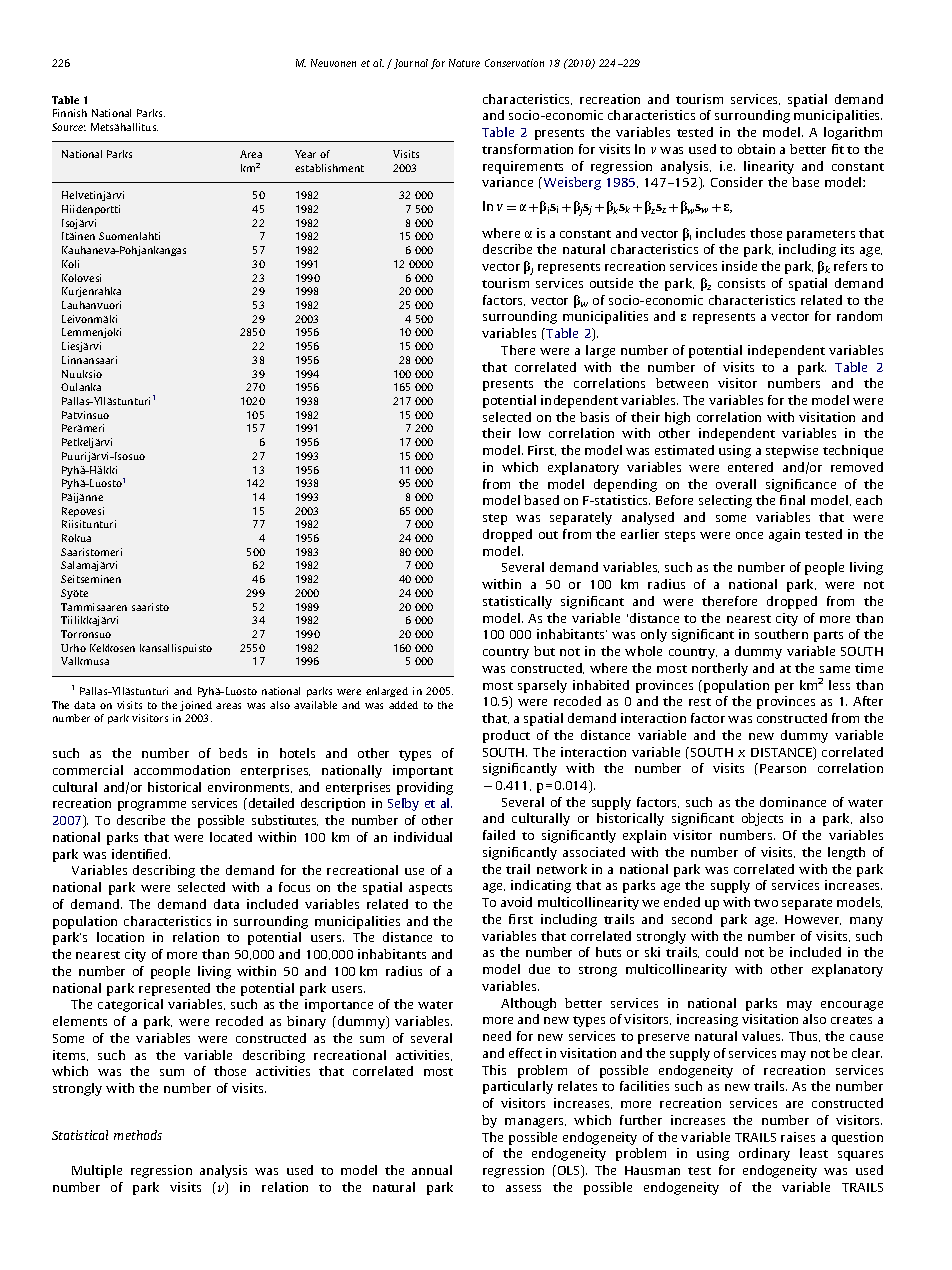  Describe the element at coordinates (464, 63) in the screenshot. I see `Nature` at that location.
